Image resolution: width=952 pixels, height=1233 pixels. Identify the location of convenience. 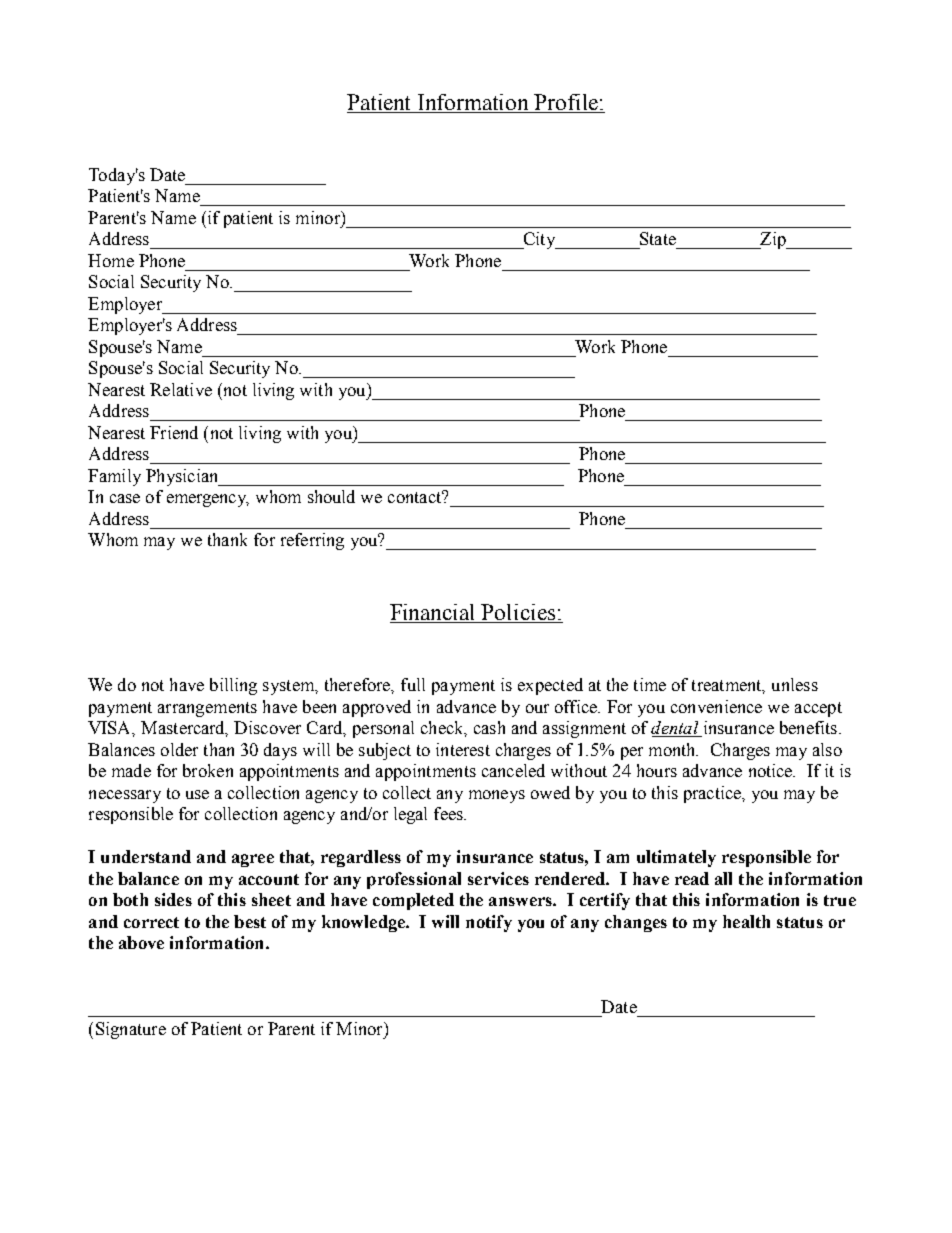
(716, 706).
